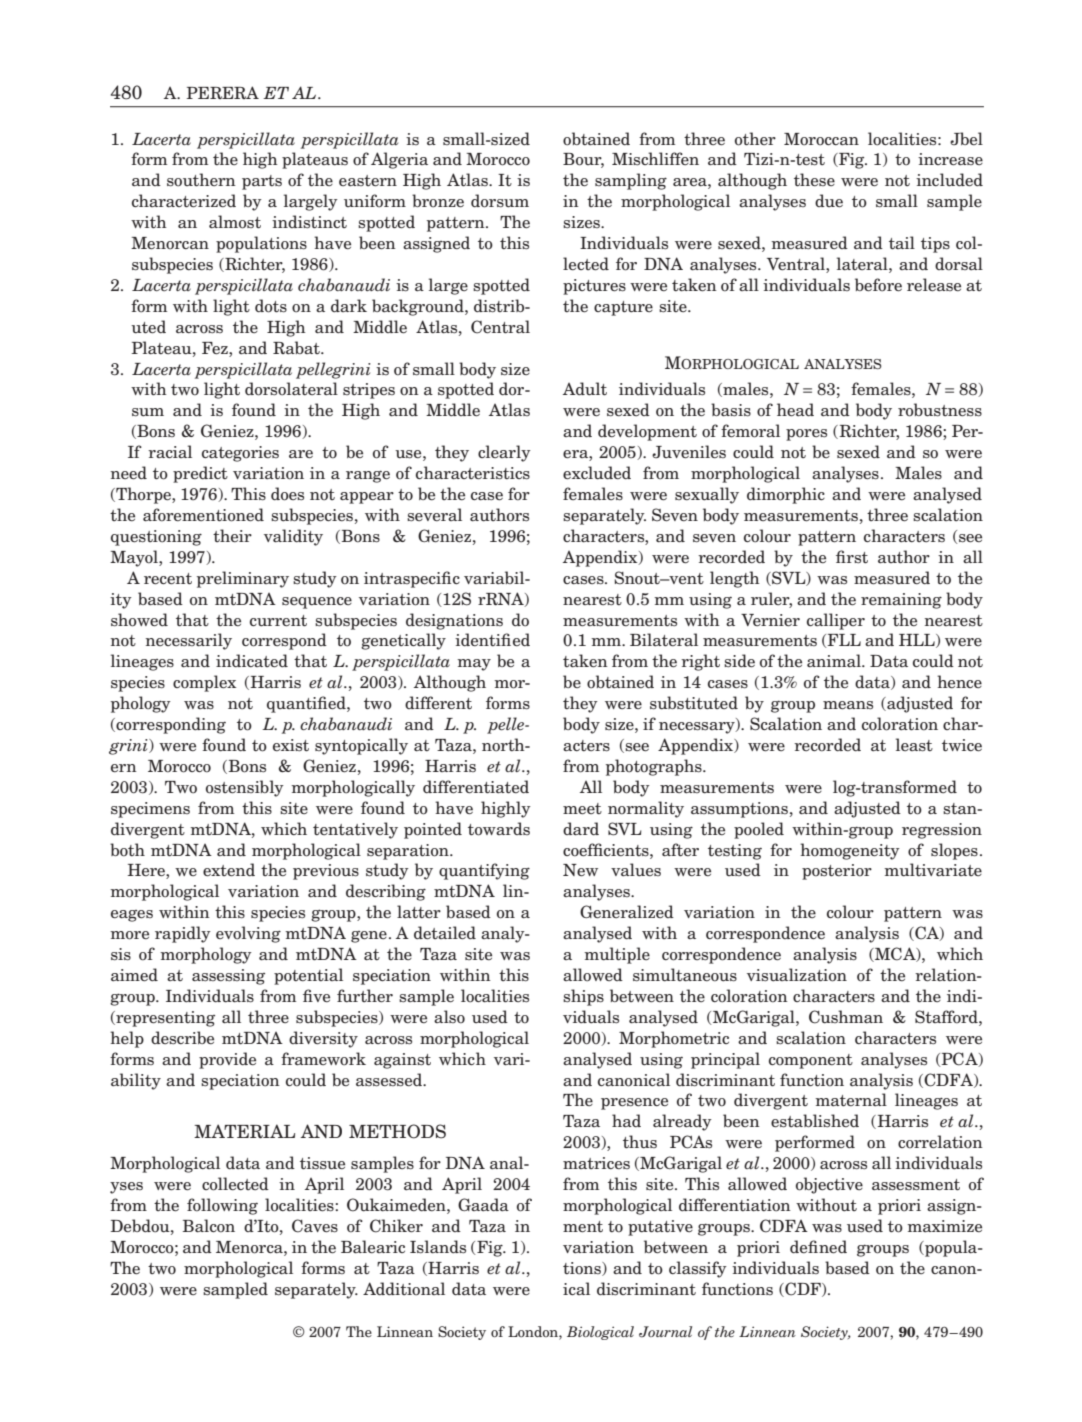 Image resolution: width=1082 pixels, height=1422 pixels. Describe the element at coordinates (492, 640) in the screenshot. I see `identified` at that location.
